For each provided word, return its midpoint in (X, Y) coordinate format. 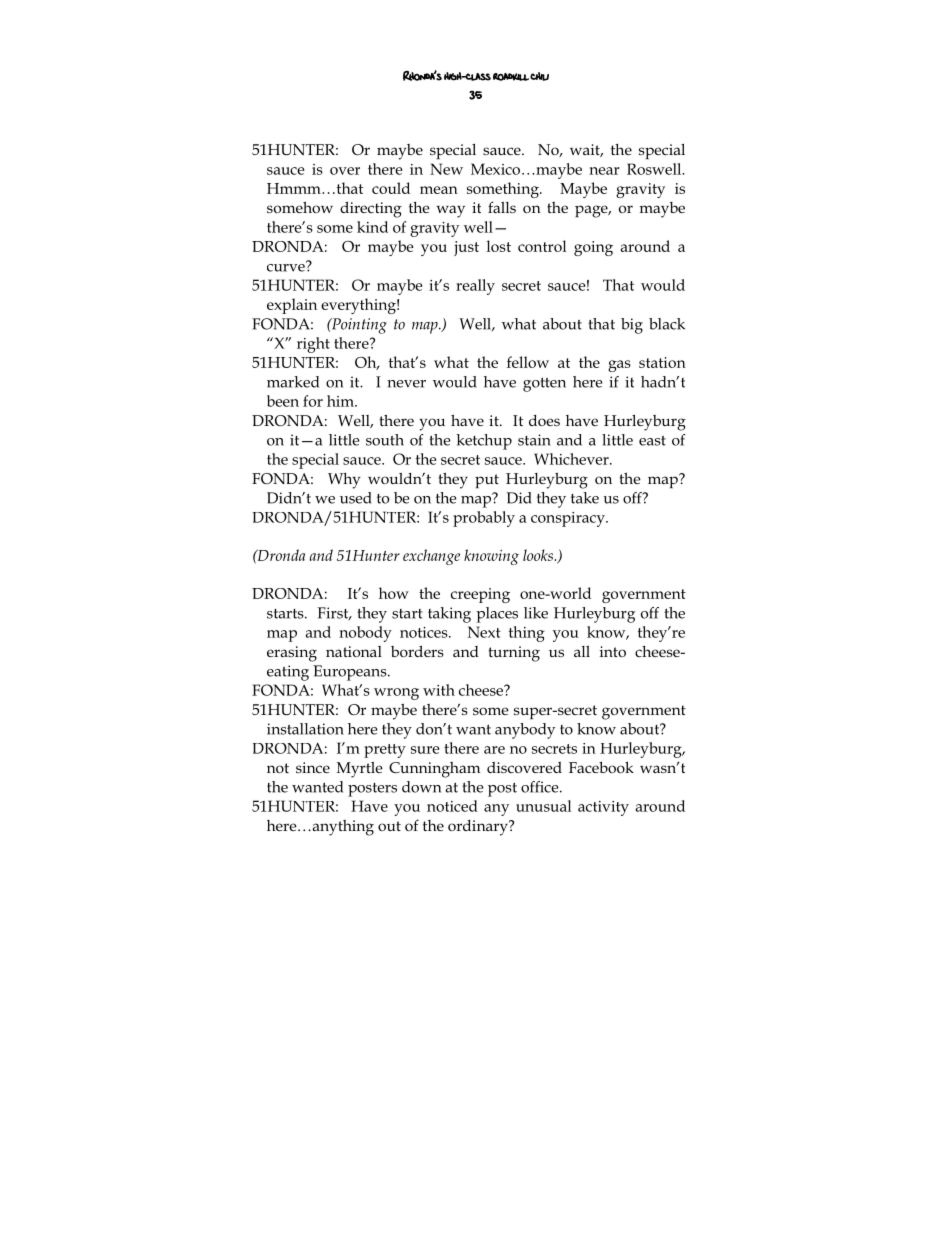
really (475, 287)
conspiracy (569, 519)
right (313, 345)
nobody (365, 634)
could (391, 188)
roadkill (511, 77)
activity (603, 808)
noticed (452, 806)
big (632, 326)
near (604, 171)
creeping (480, 595)
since (313, 767)
